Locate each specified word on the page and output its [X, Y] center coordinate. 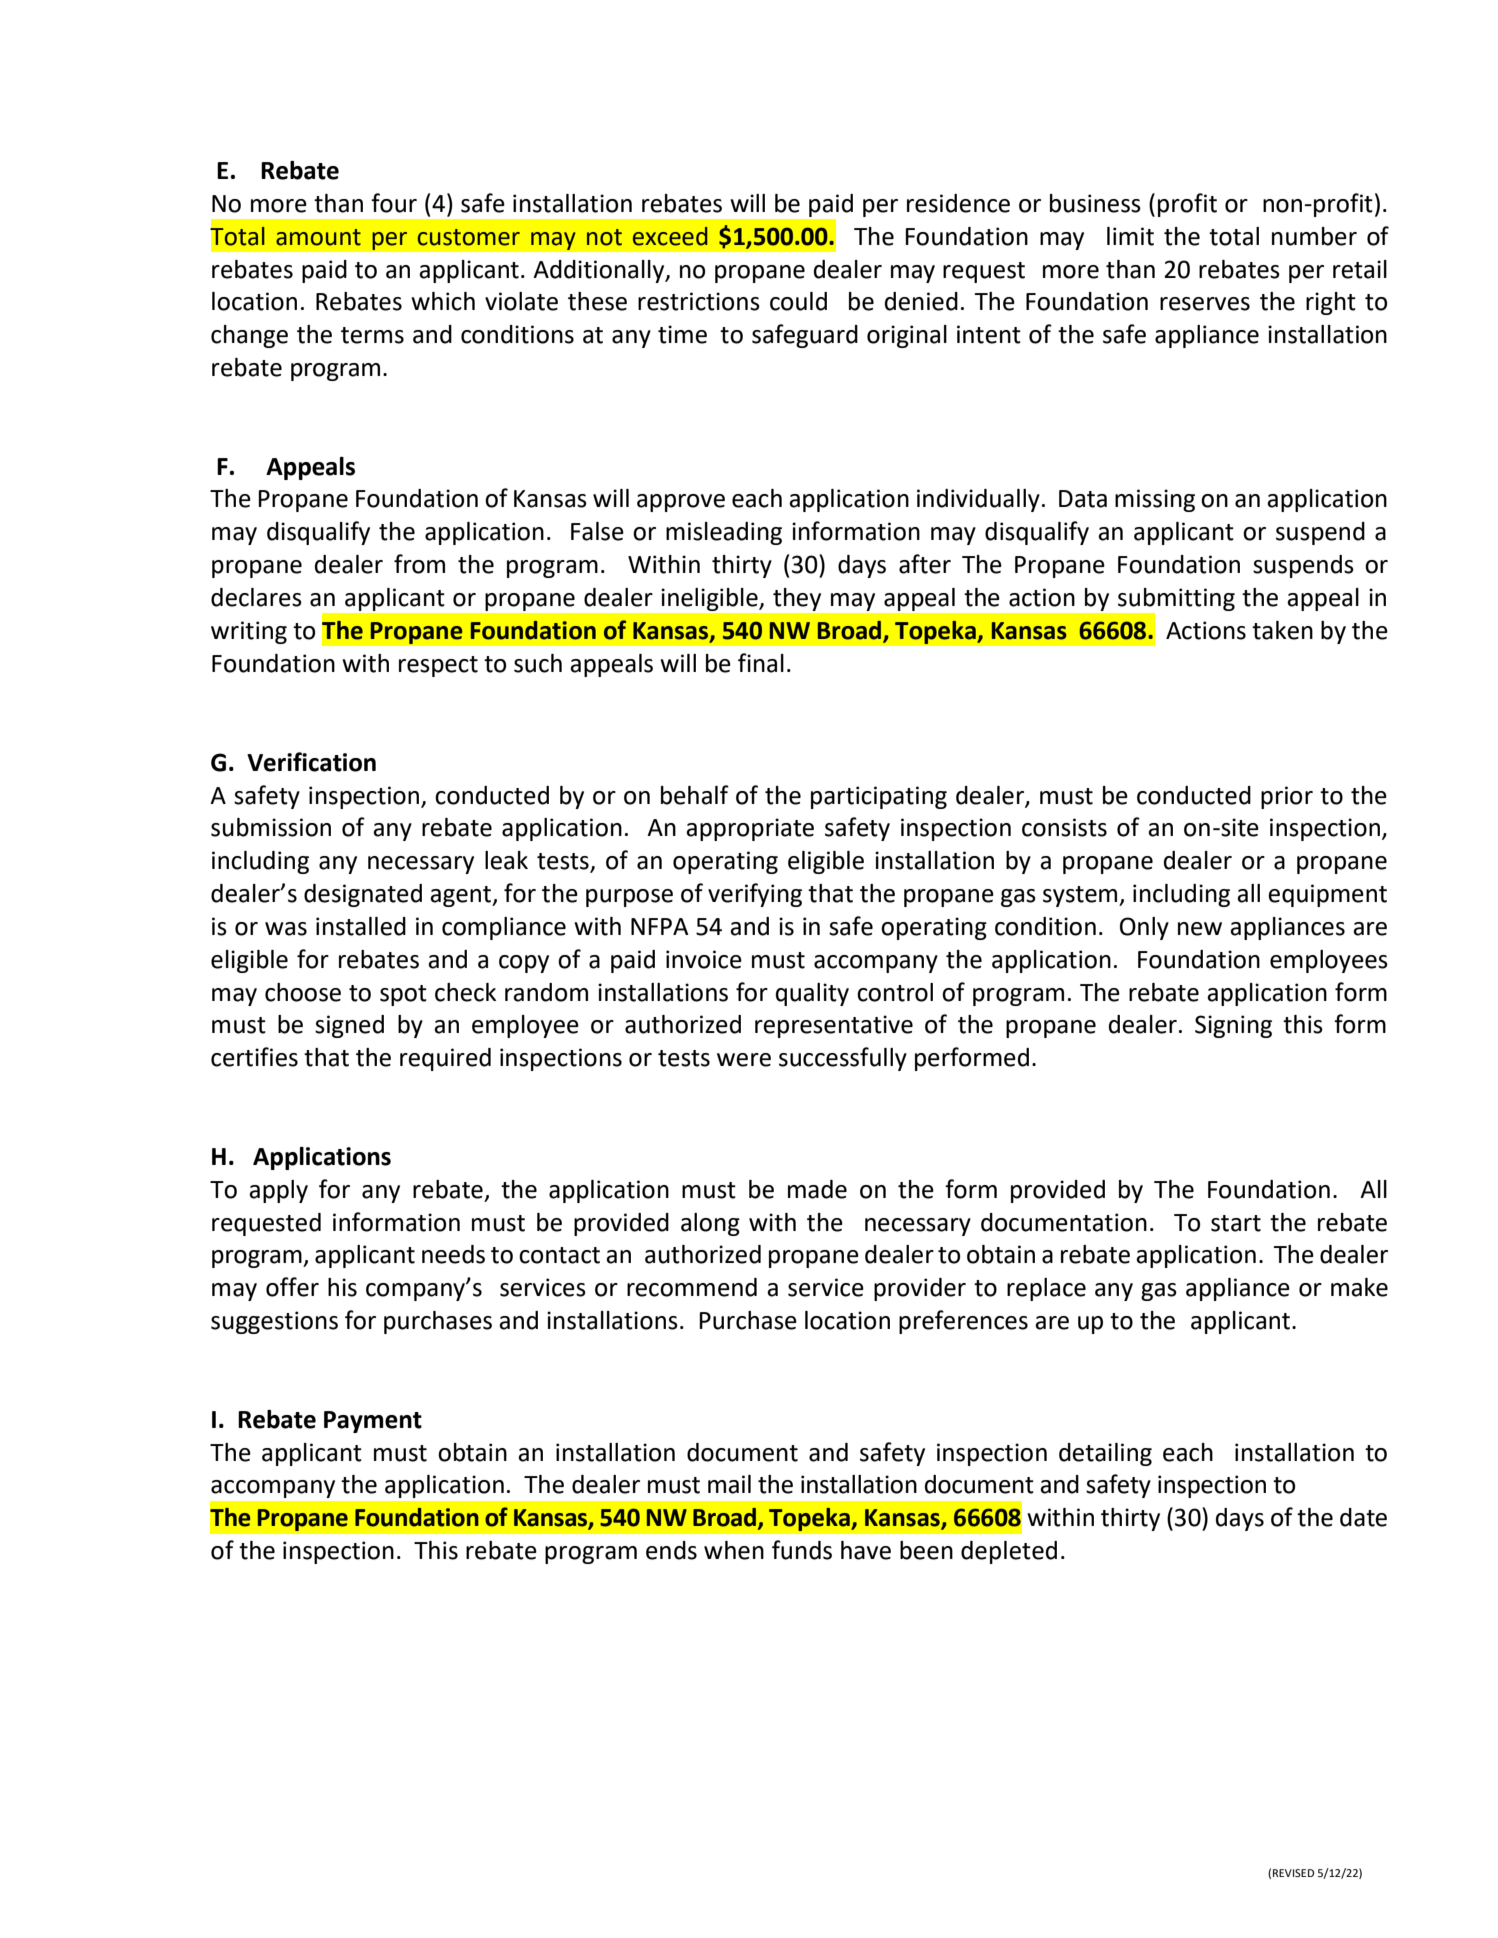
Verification [311, 762]
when [734, 1550]
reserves [1205, 304]
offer [292, 1287]
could [798, 301]
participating [879, 797]
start [1236, 1223]
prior [1287, 797]
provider [920, 1289]
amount [318, 237]
